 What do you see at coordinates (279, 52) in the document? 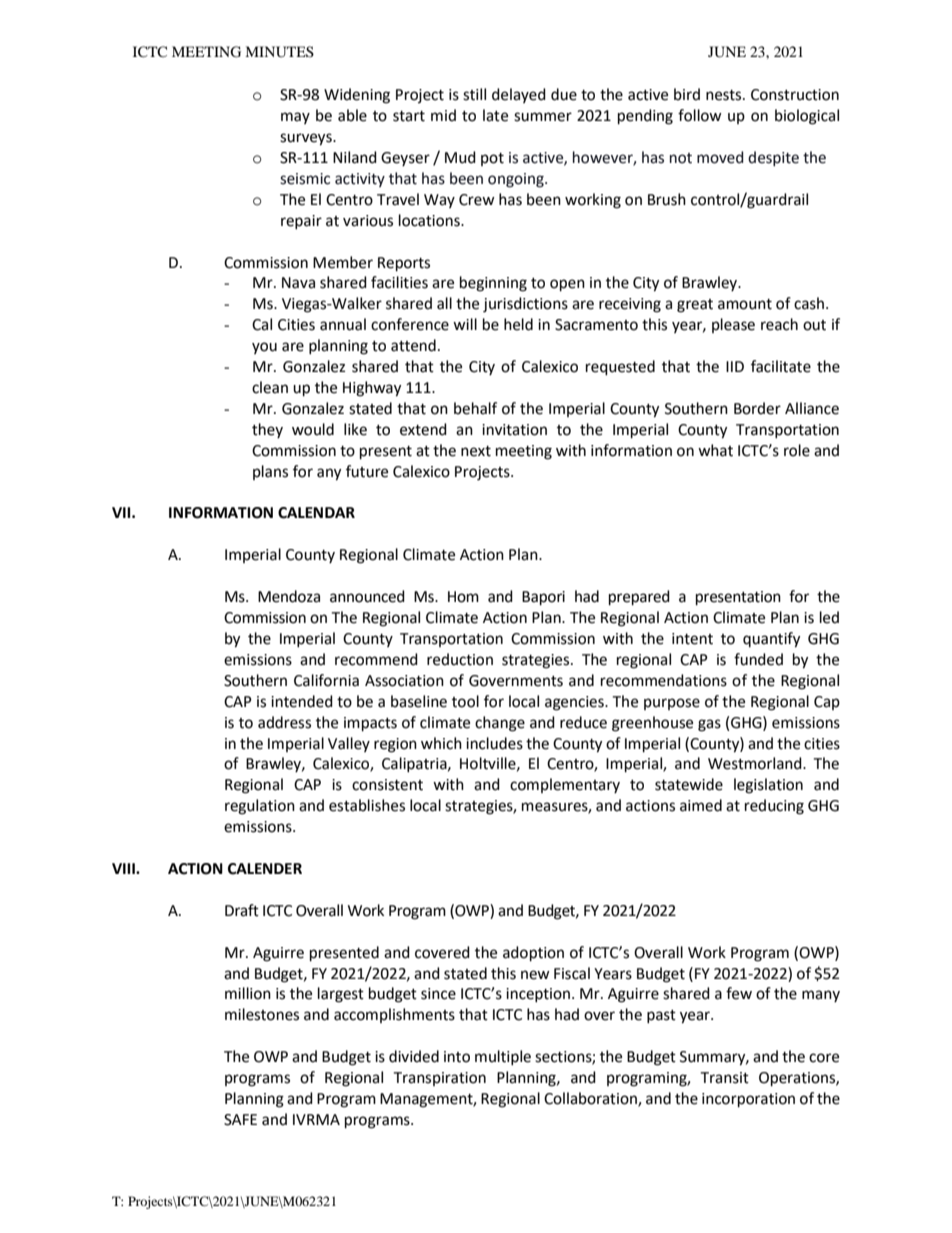
I see `MINUTES` at bounding box center [279, 52].
